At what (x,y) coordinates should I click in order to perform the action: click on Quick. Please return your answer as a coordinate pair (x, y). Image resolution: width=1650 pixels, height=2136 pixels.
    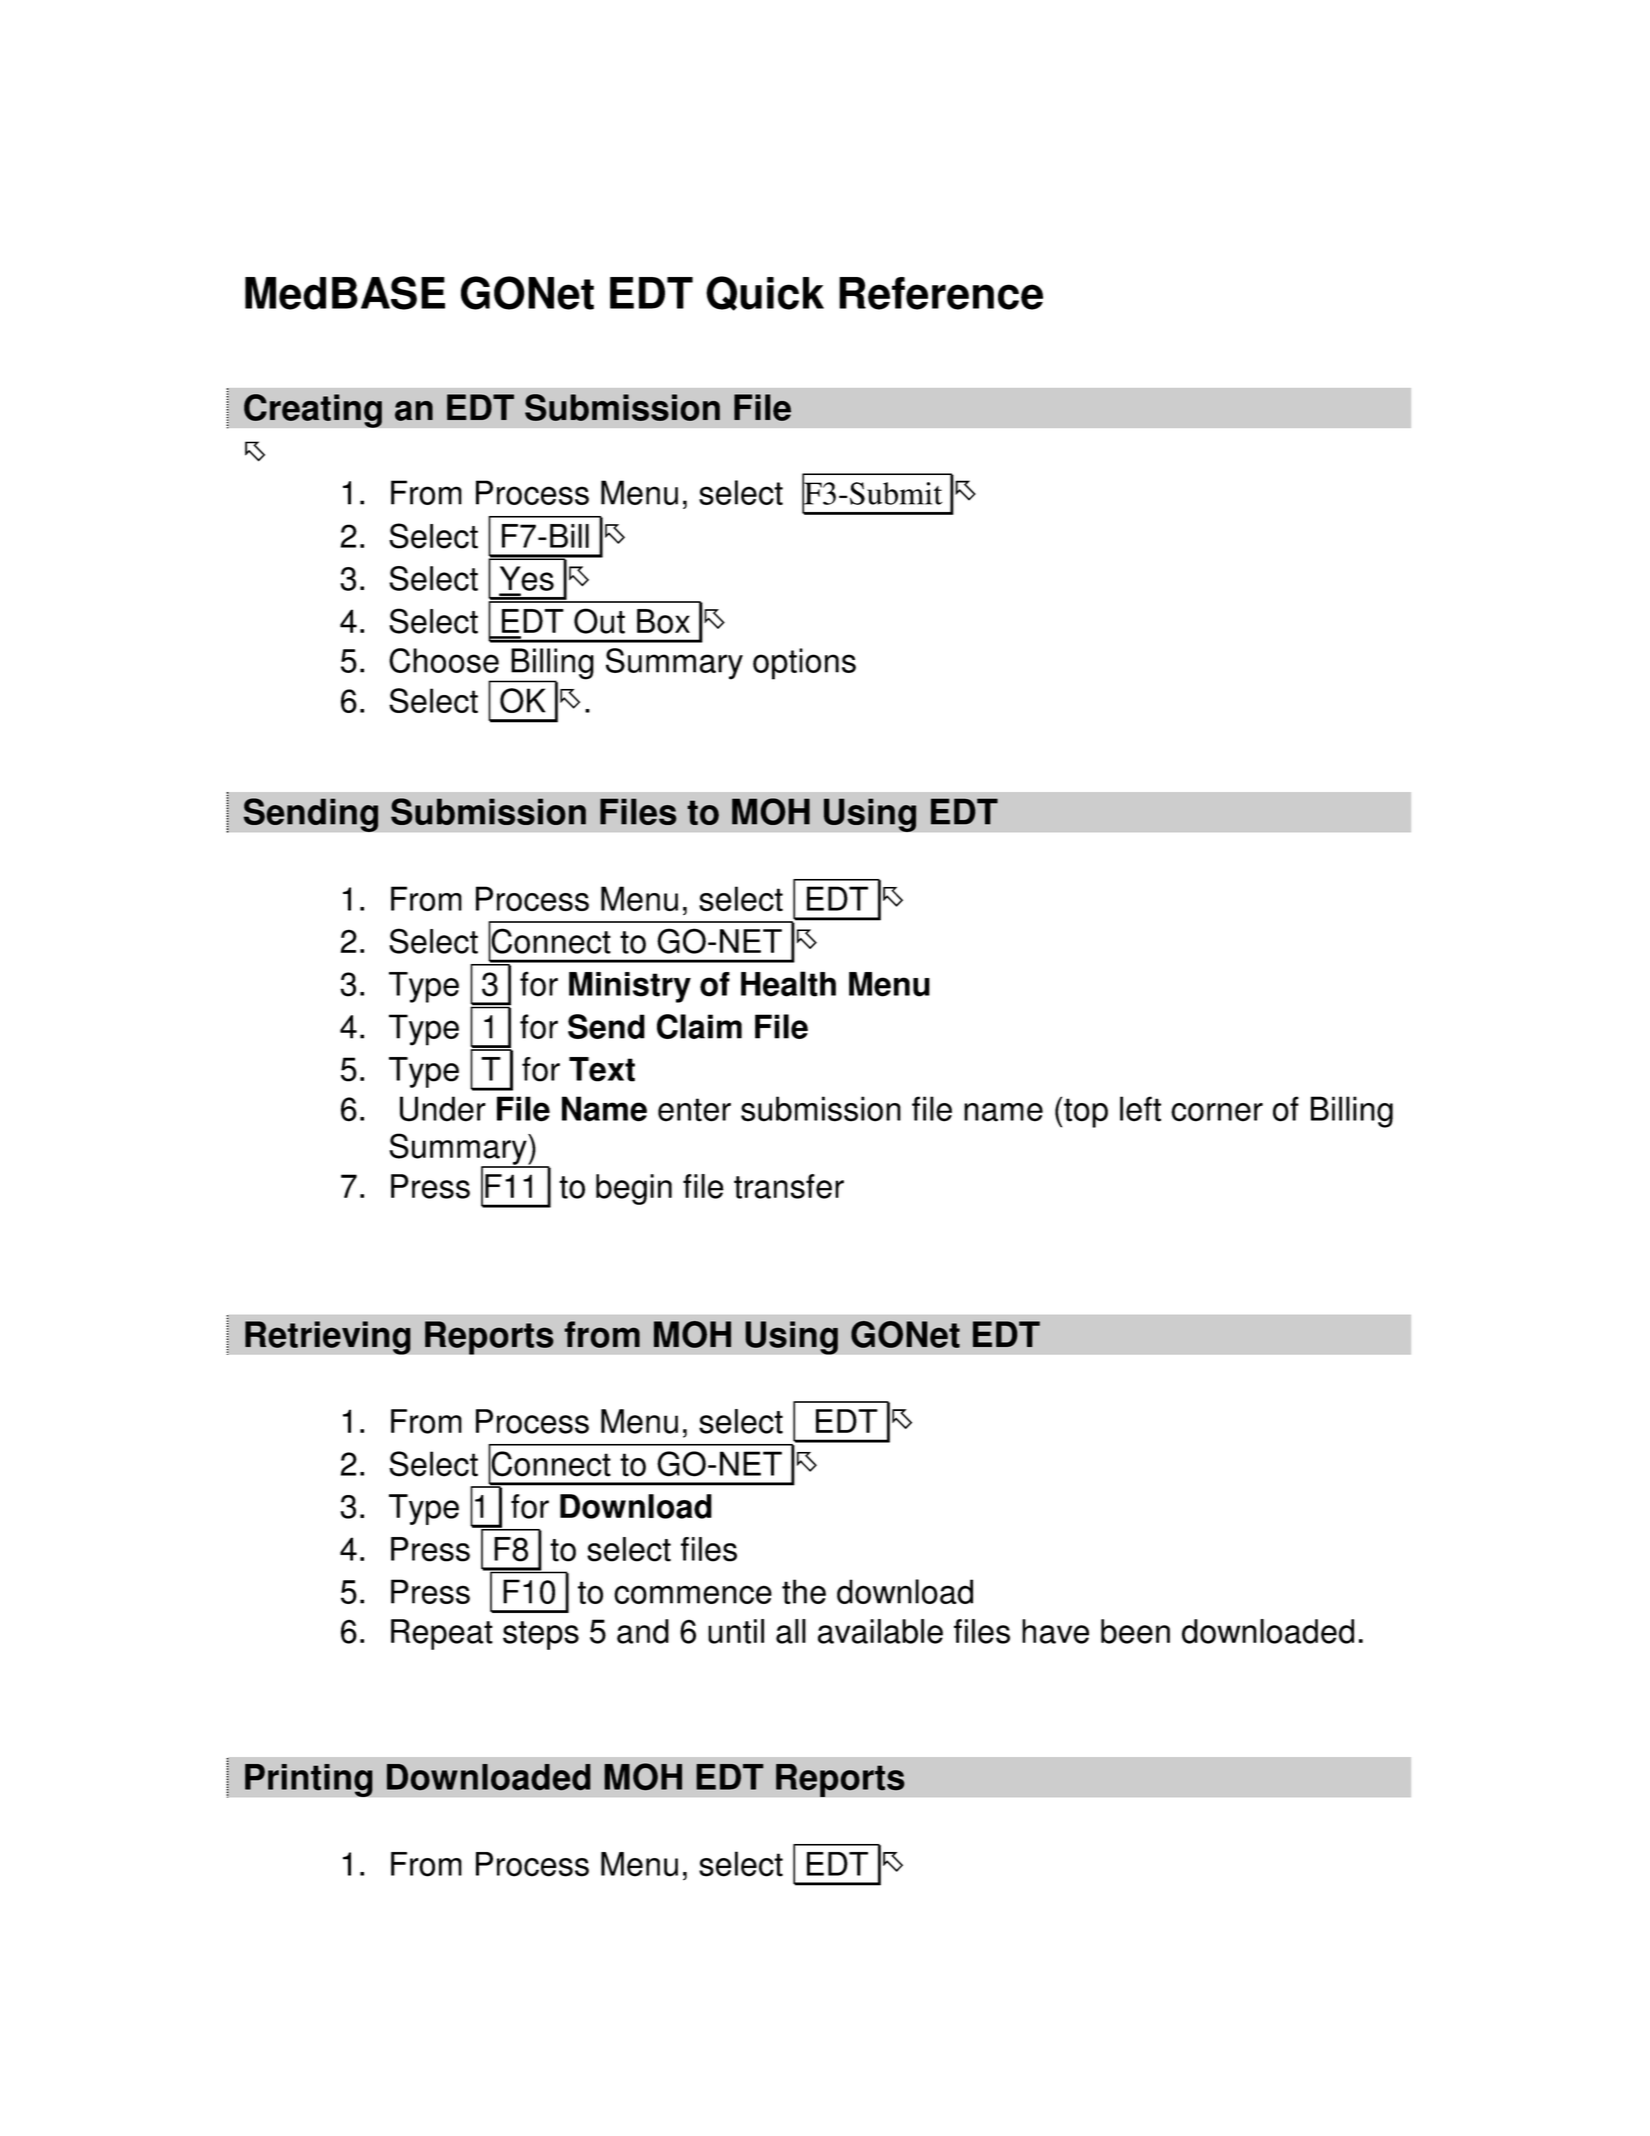
    Looking at the image, I should click on (765, 293).
